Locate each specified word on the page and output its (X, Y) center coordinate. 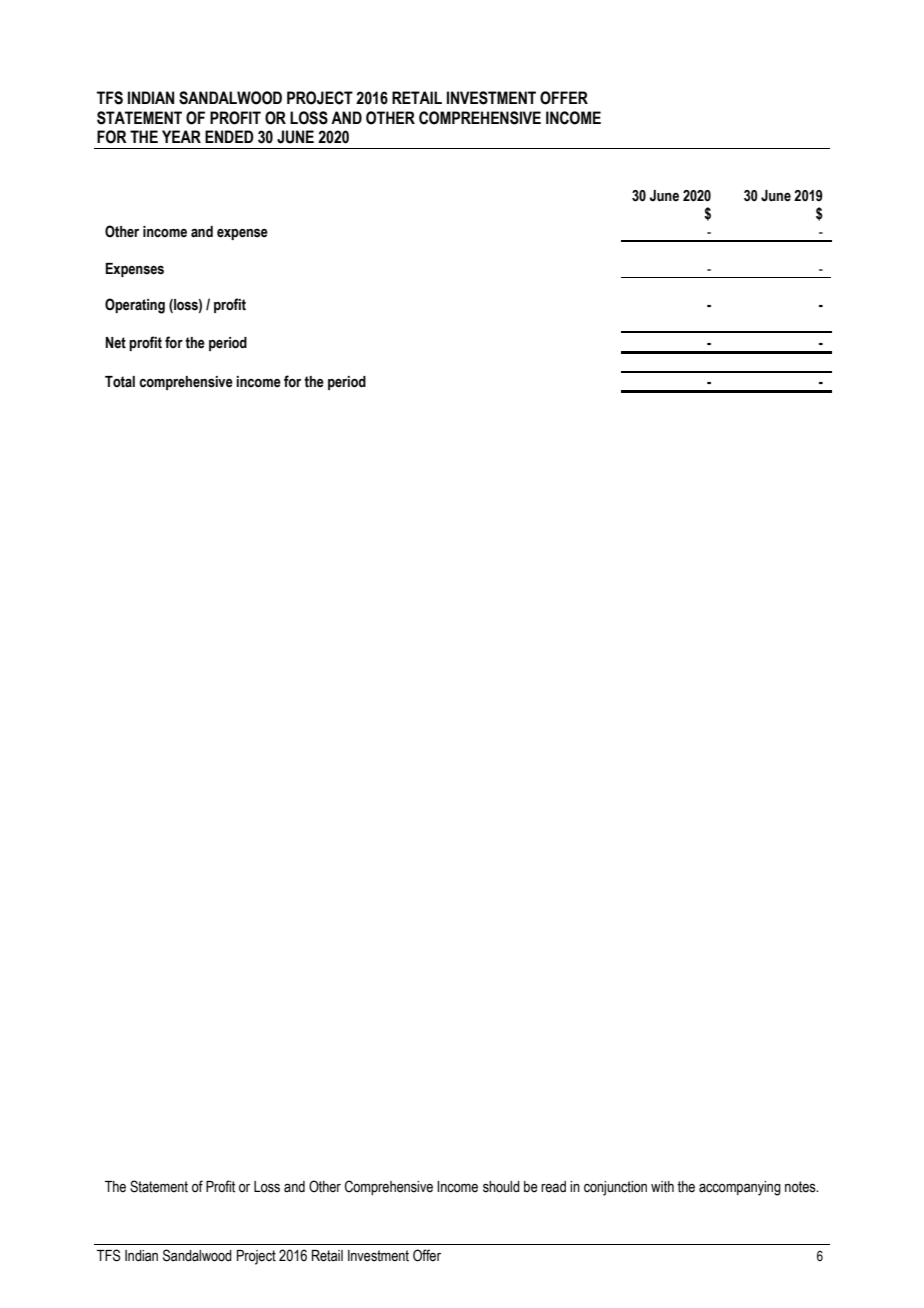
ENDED (229, 136)
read (553, 1187)
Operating (135, 306)
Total (120, 382)
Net (116, 343)
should (501, 1187)
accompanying (740, 1188)
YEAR (181, 136)
